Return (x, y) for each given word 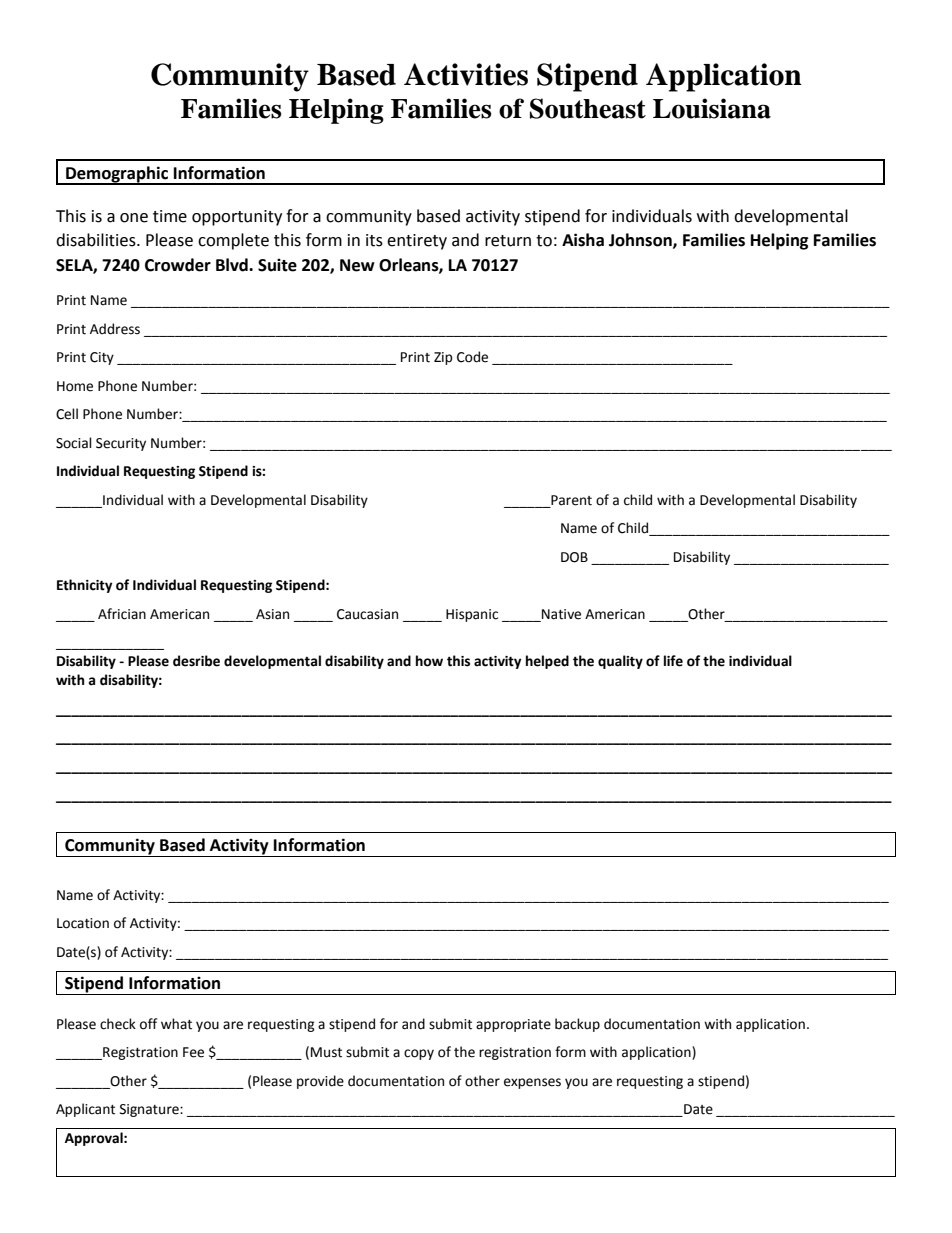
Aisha (583, 240)
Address (115, 329)
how (429, 661)
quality (620, 662)
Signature (150, 1110)
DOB (574, 557)
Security (121, 444)
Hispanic (472, 615)
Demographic (117, 175)
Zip (443, 358)
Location (83, 923)
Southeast (588, 108)
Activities (466, 74)
